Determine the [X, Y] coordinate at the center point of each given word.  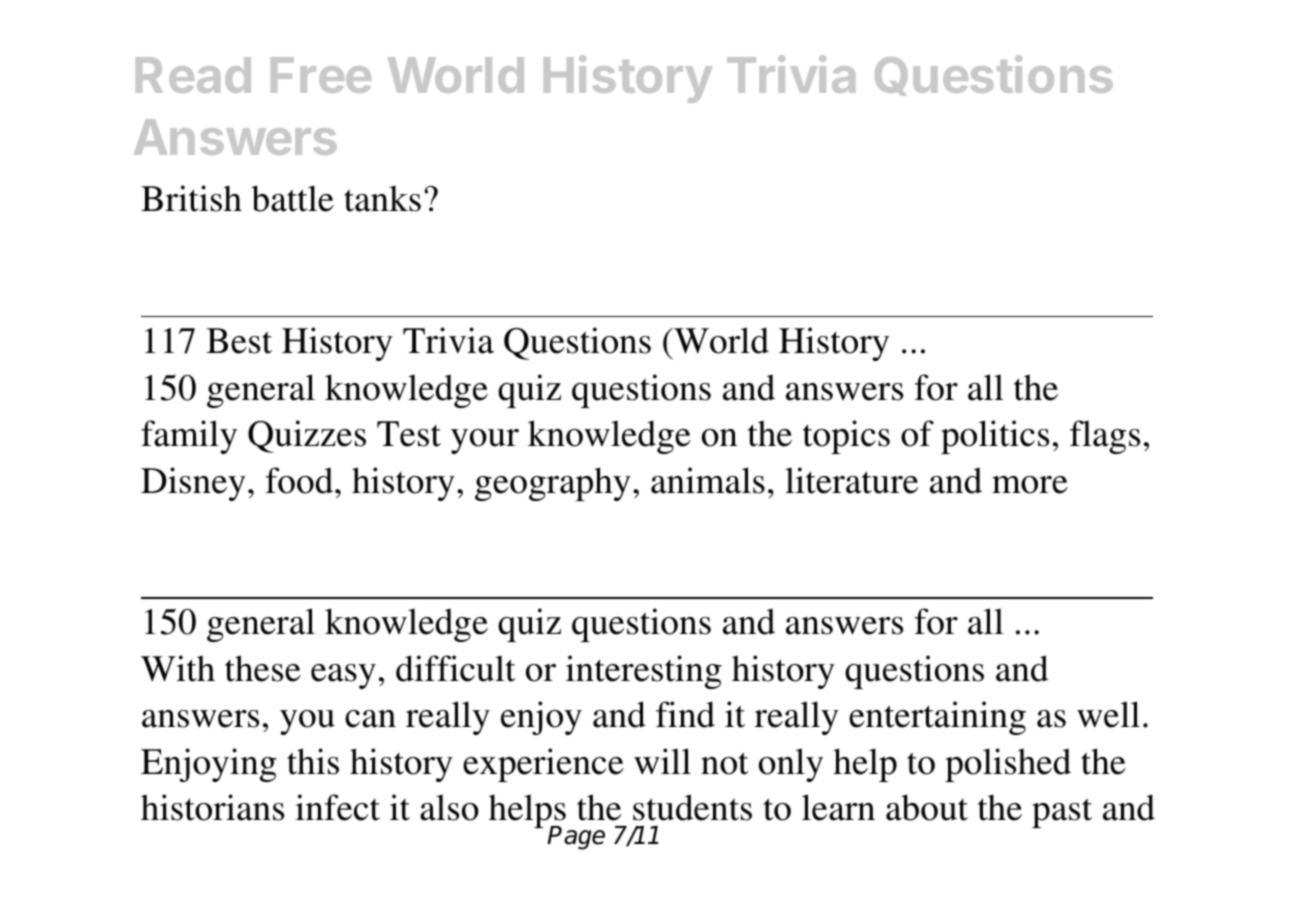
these [263, 668]
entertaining [937, 718]
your [485, 441]
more [1030, 485]
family [189, 437]
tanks [382, 198]
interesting [644, 672]
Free [321, 75]
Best [239, 341]
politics [995, 437]
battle [292, 198]
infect [337, 807]
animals [708, 480]
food [301, 480]
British [191, 198]
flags [1105, 437]
